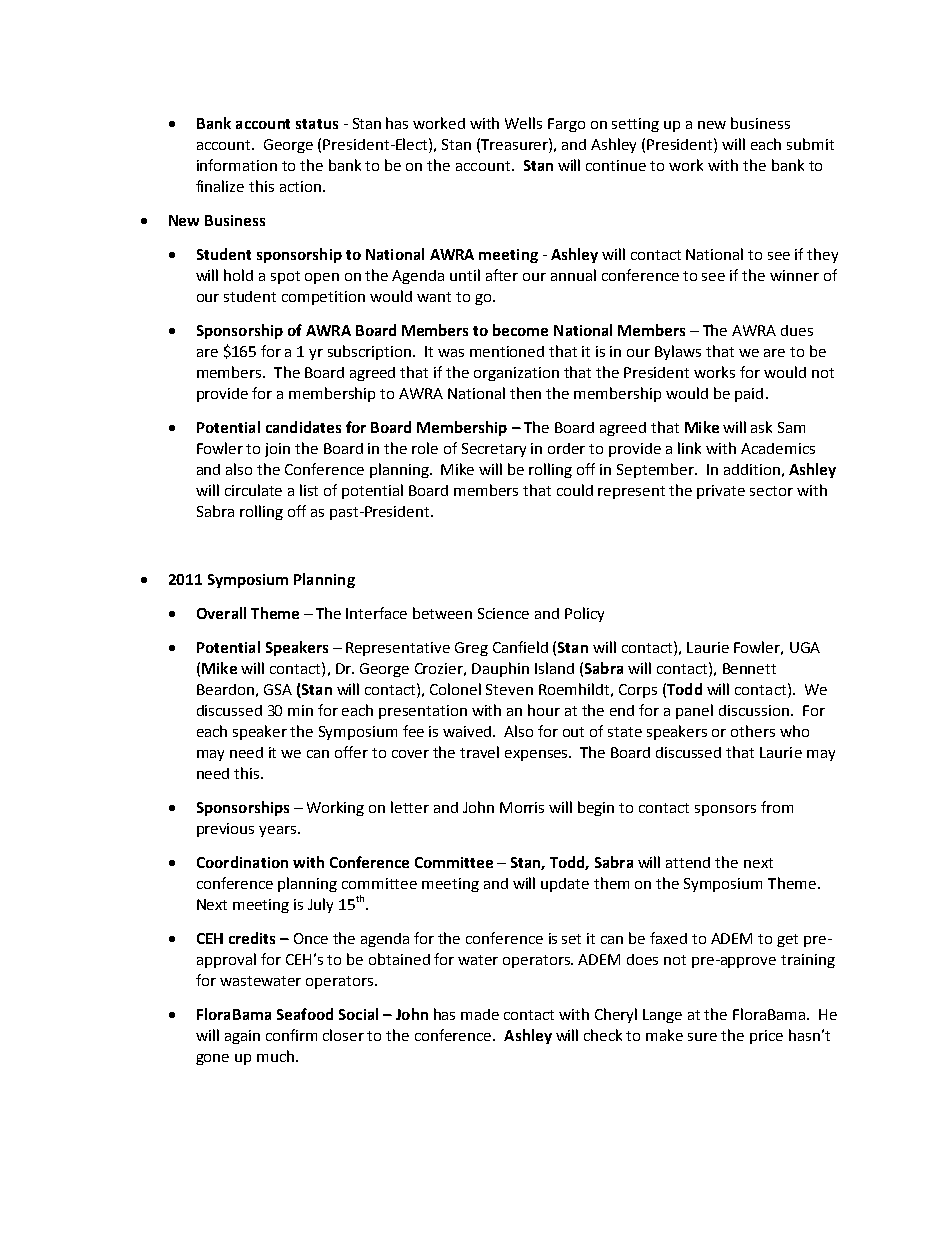 The image size is (952, 1233). What do you see at coordinates (300, 710) in the screenshot?
I see `min` at bounding box center [300, 710].
